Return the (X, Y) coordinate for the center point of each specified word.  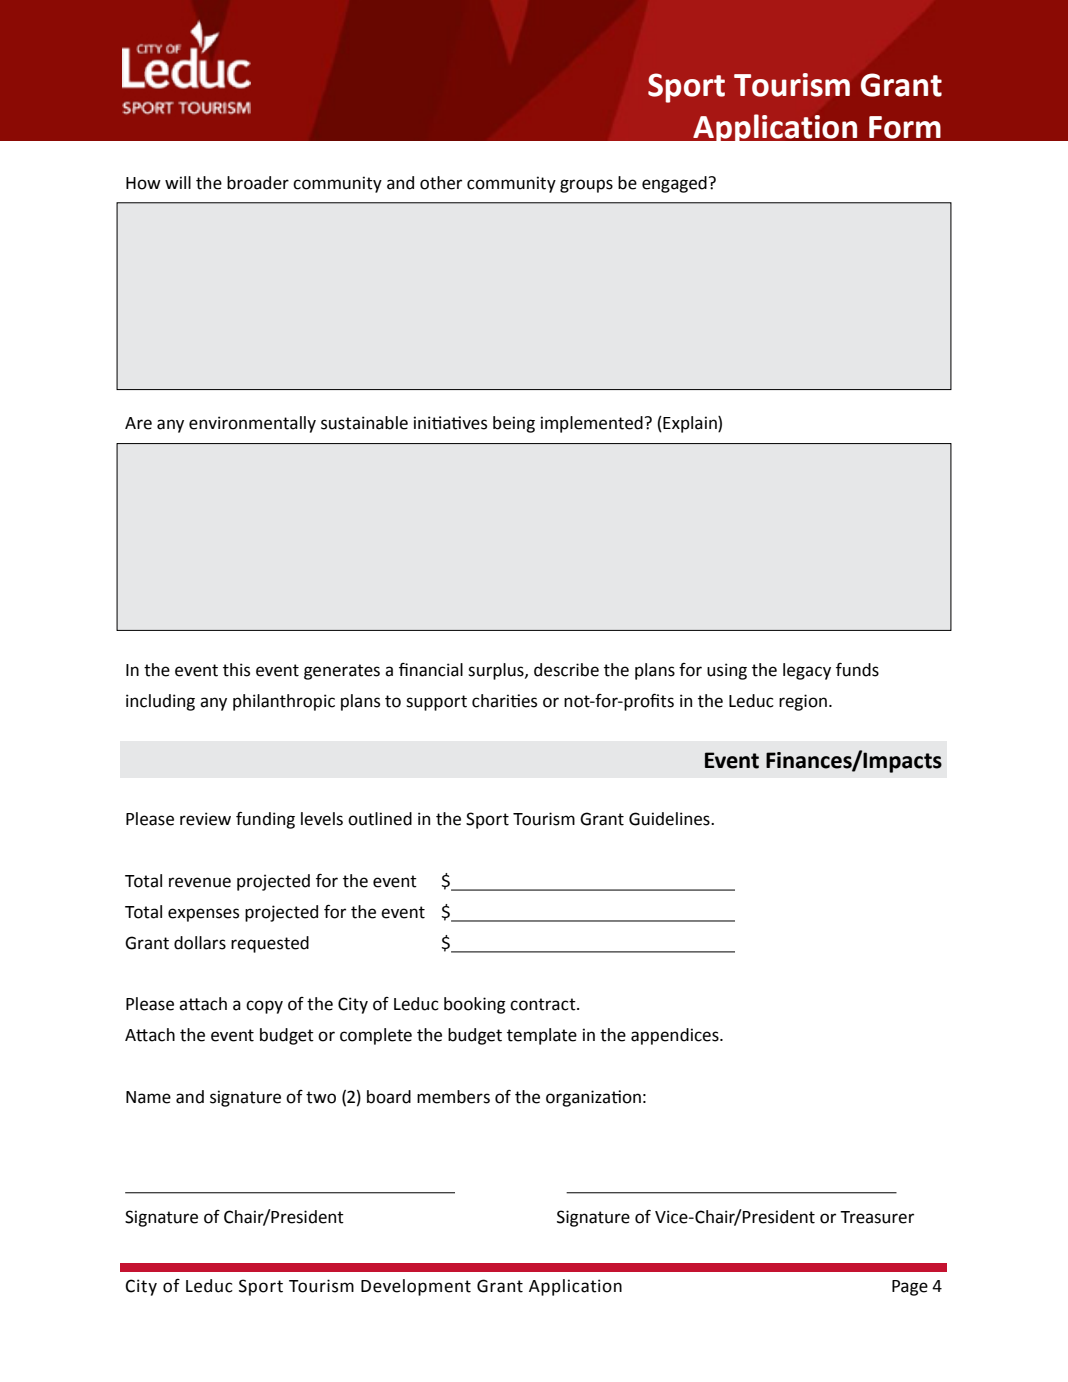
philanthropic (284, 702)
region (803, 702)
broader (258, 183)
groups (586, 186)
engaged (674, 184)
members (453, 1097)
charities (504, 701)
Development (416, 1287)
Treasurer (877, 1217)
